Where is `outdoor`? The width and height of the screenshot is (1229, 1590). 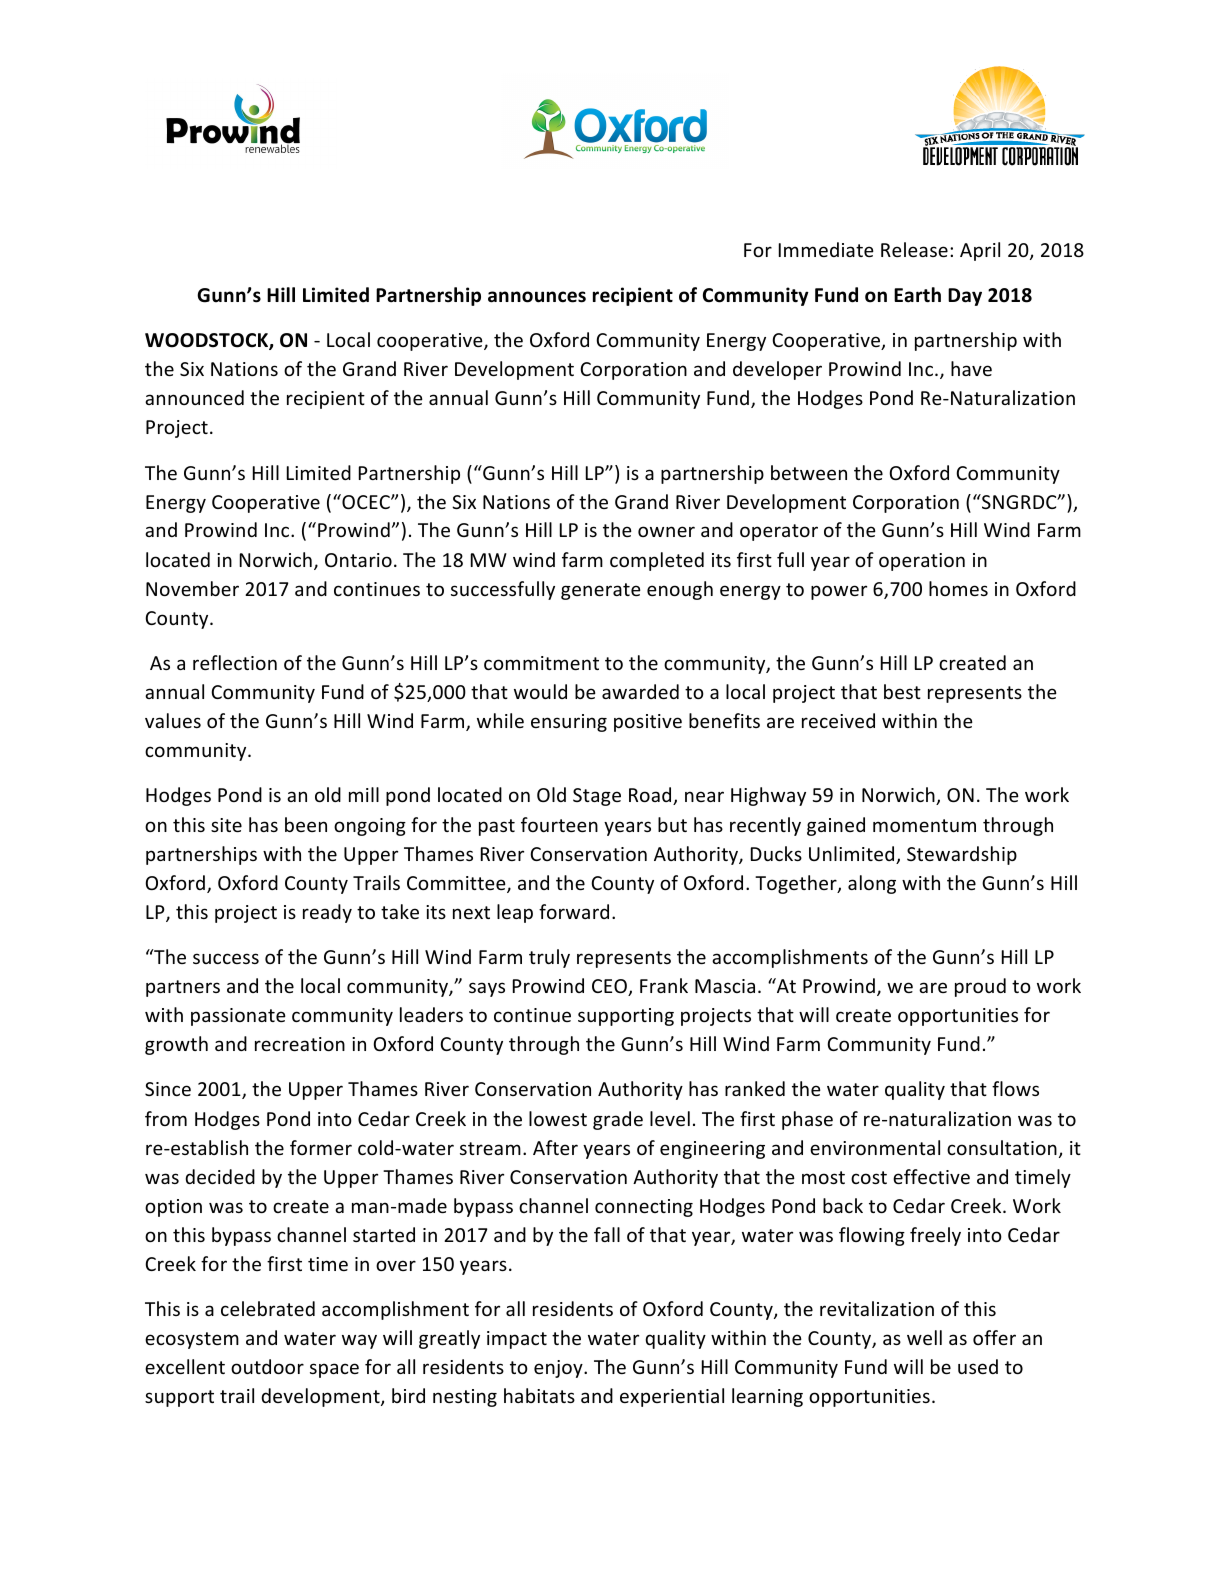
outdoor is located at coordinates (267, 1366).
